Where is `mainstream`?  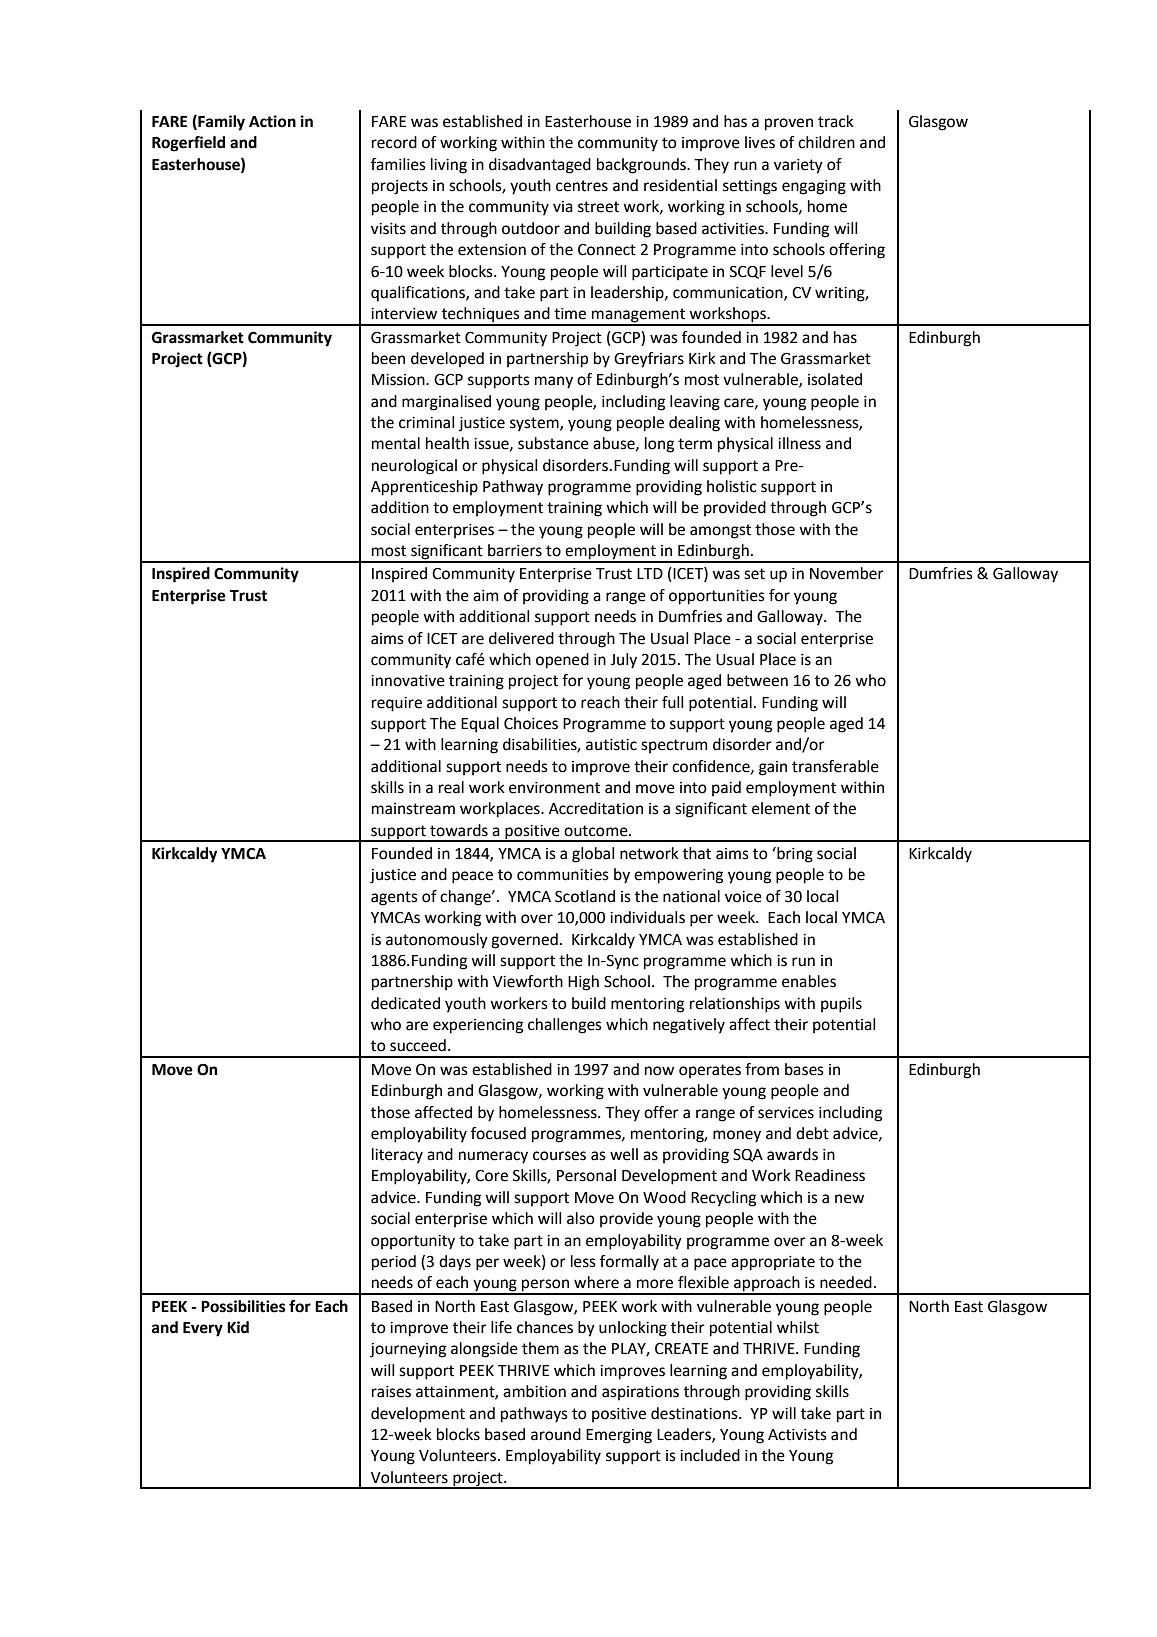 mainstream is located at coordinates (413, 809).
